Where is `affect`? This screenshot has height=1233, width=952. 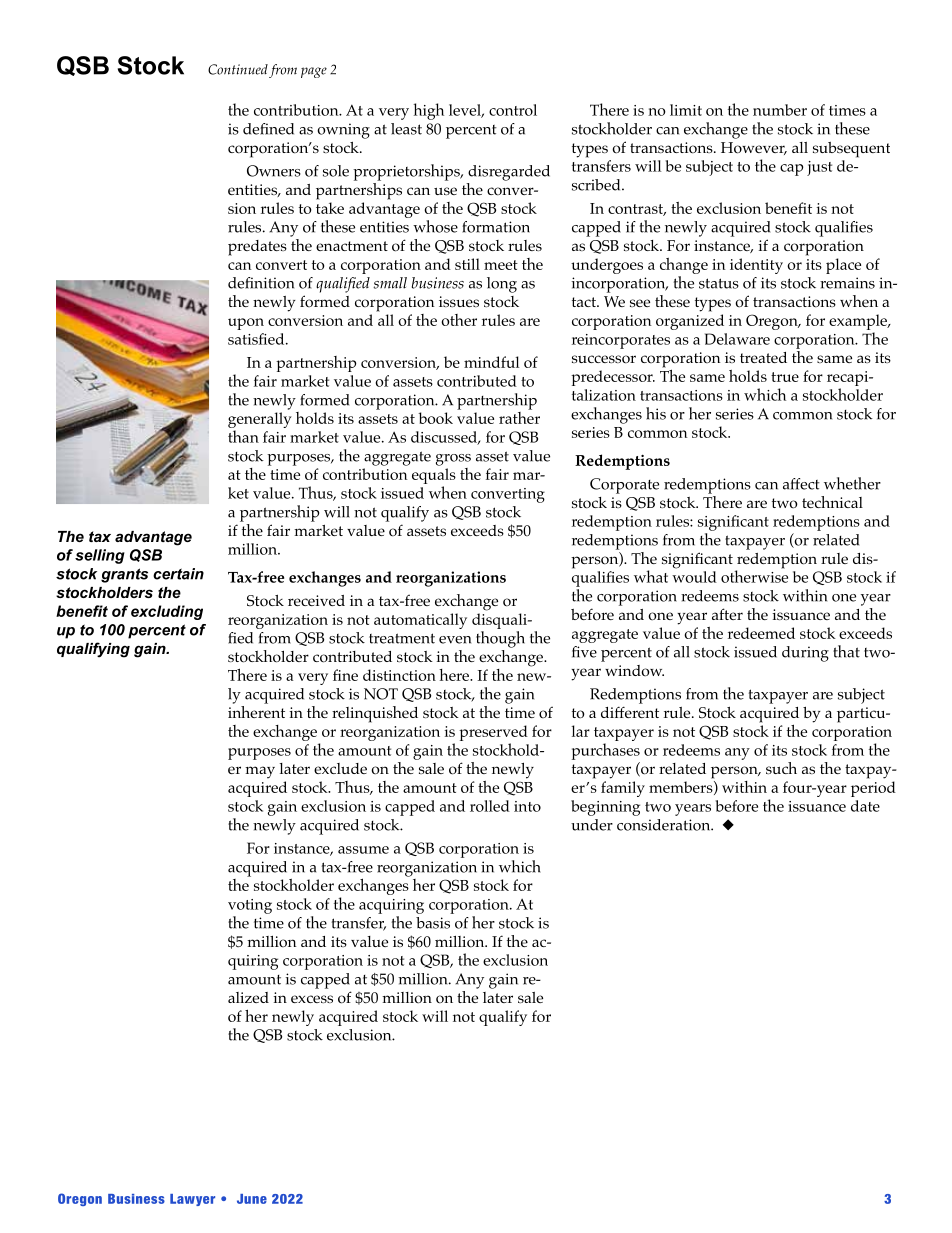 affect is located at coordinates (801, 484).
